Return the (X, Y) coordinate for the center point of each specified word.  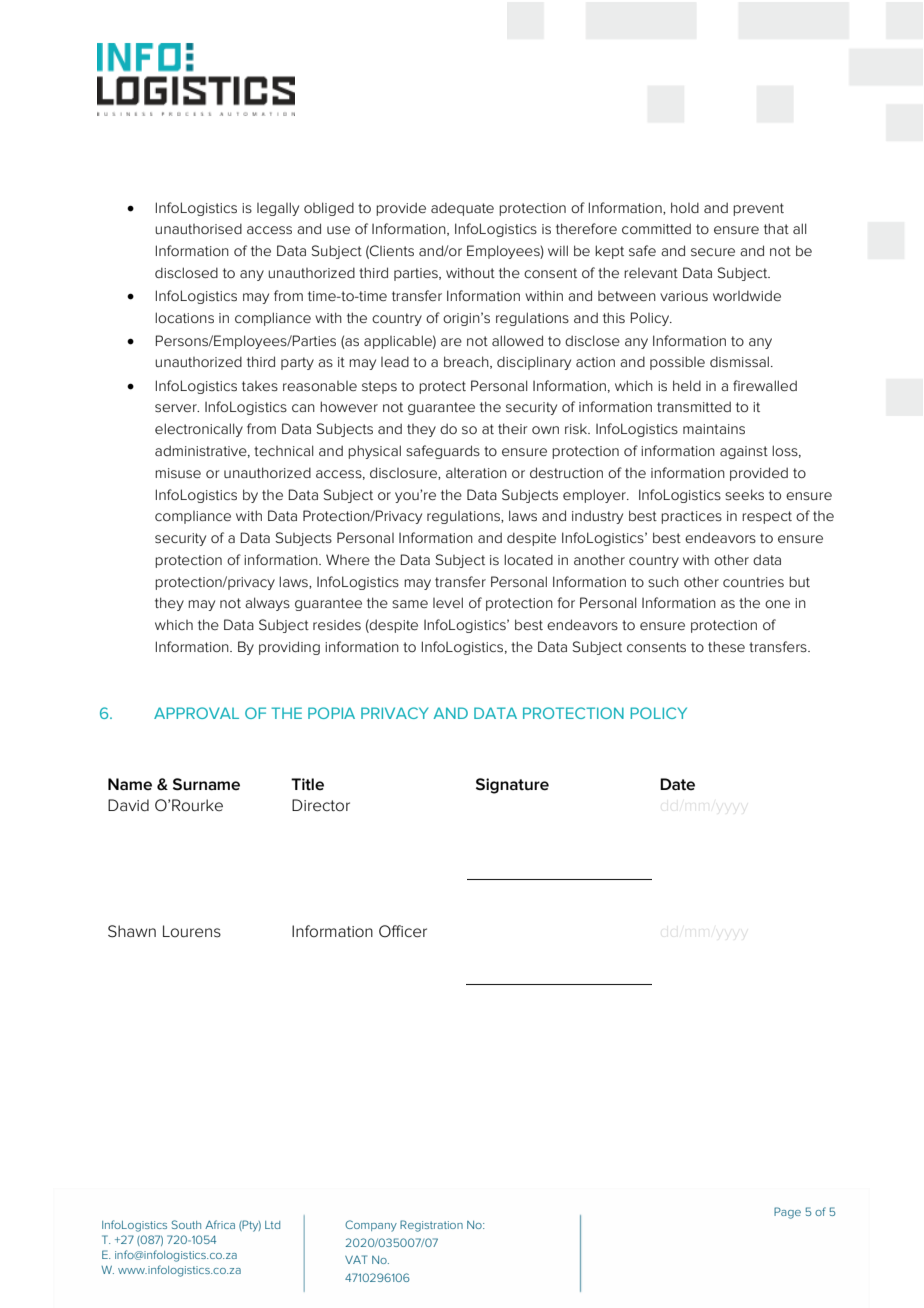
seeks (744, 494)
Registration (431, 1226)
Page (787, 1213)
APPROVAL (196, 713)
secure (713, 252)
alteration (476, 473)
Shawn (132, 931)
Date (677, 784)
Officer (403, 931)
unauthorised (198, 228)
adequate (462, 209)
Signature (512, 786)
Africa (220, 1224)
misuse (178, 473)
